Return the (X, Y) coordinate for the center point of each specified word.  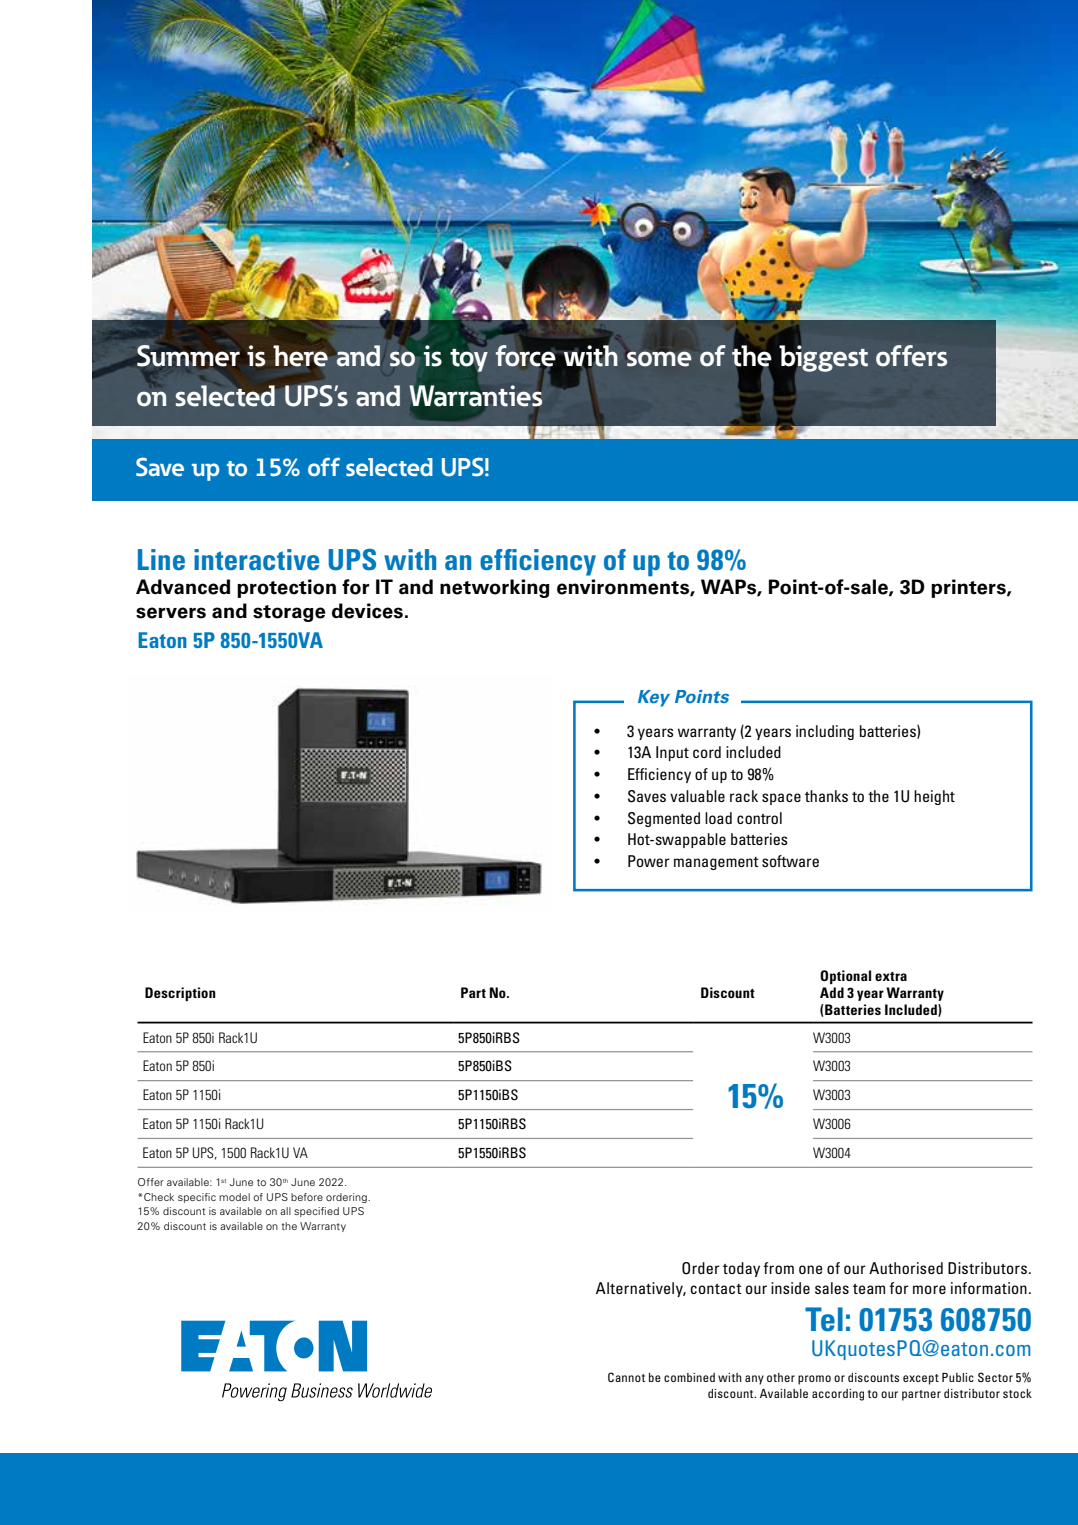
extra (891, 976)
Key (654, 698)
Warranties (476, 396)
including (825, 732)
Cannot (627, 1377)
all (285, 1211)
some (659, 359)
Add (832, 992)
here (300, 356)
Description (180, 994)
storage (289, 613)
